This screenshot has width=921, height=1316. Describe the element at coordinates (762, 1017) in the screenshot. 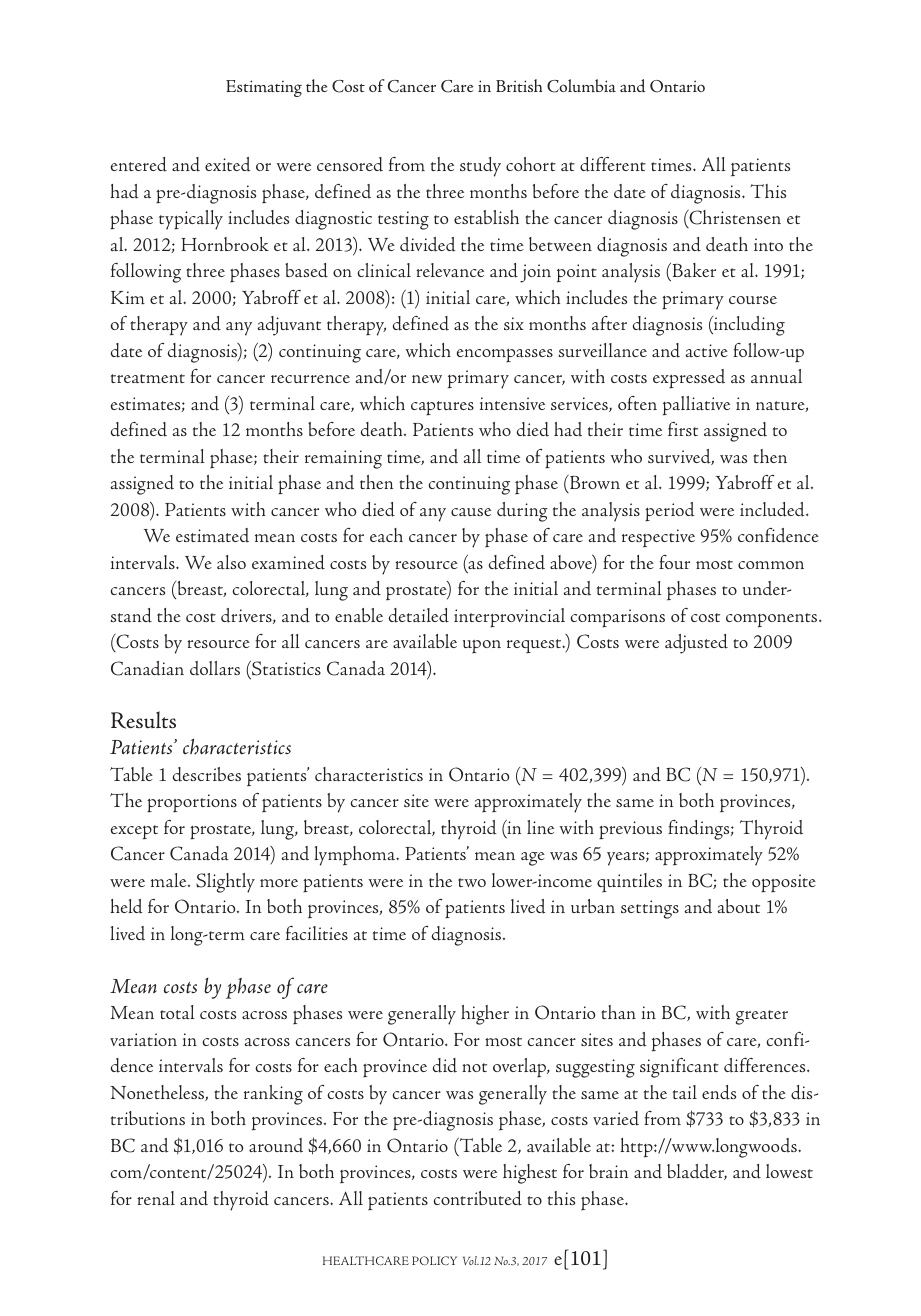

I see `greater` at that location.
